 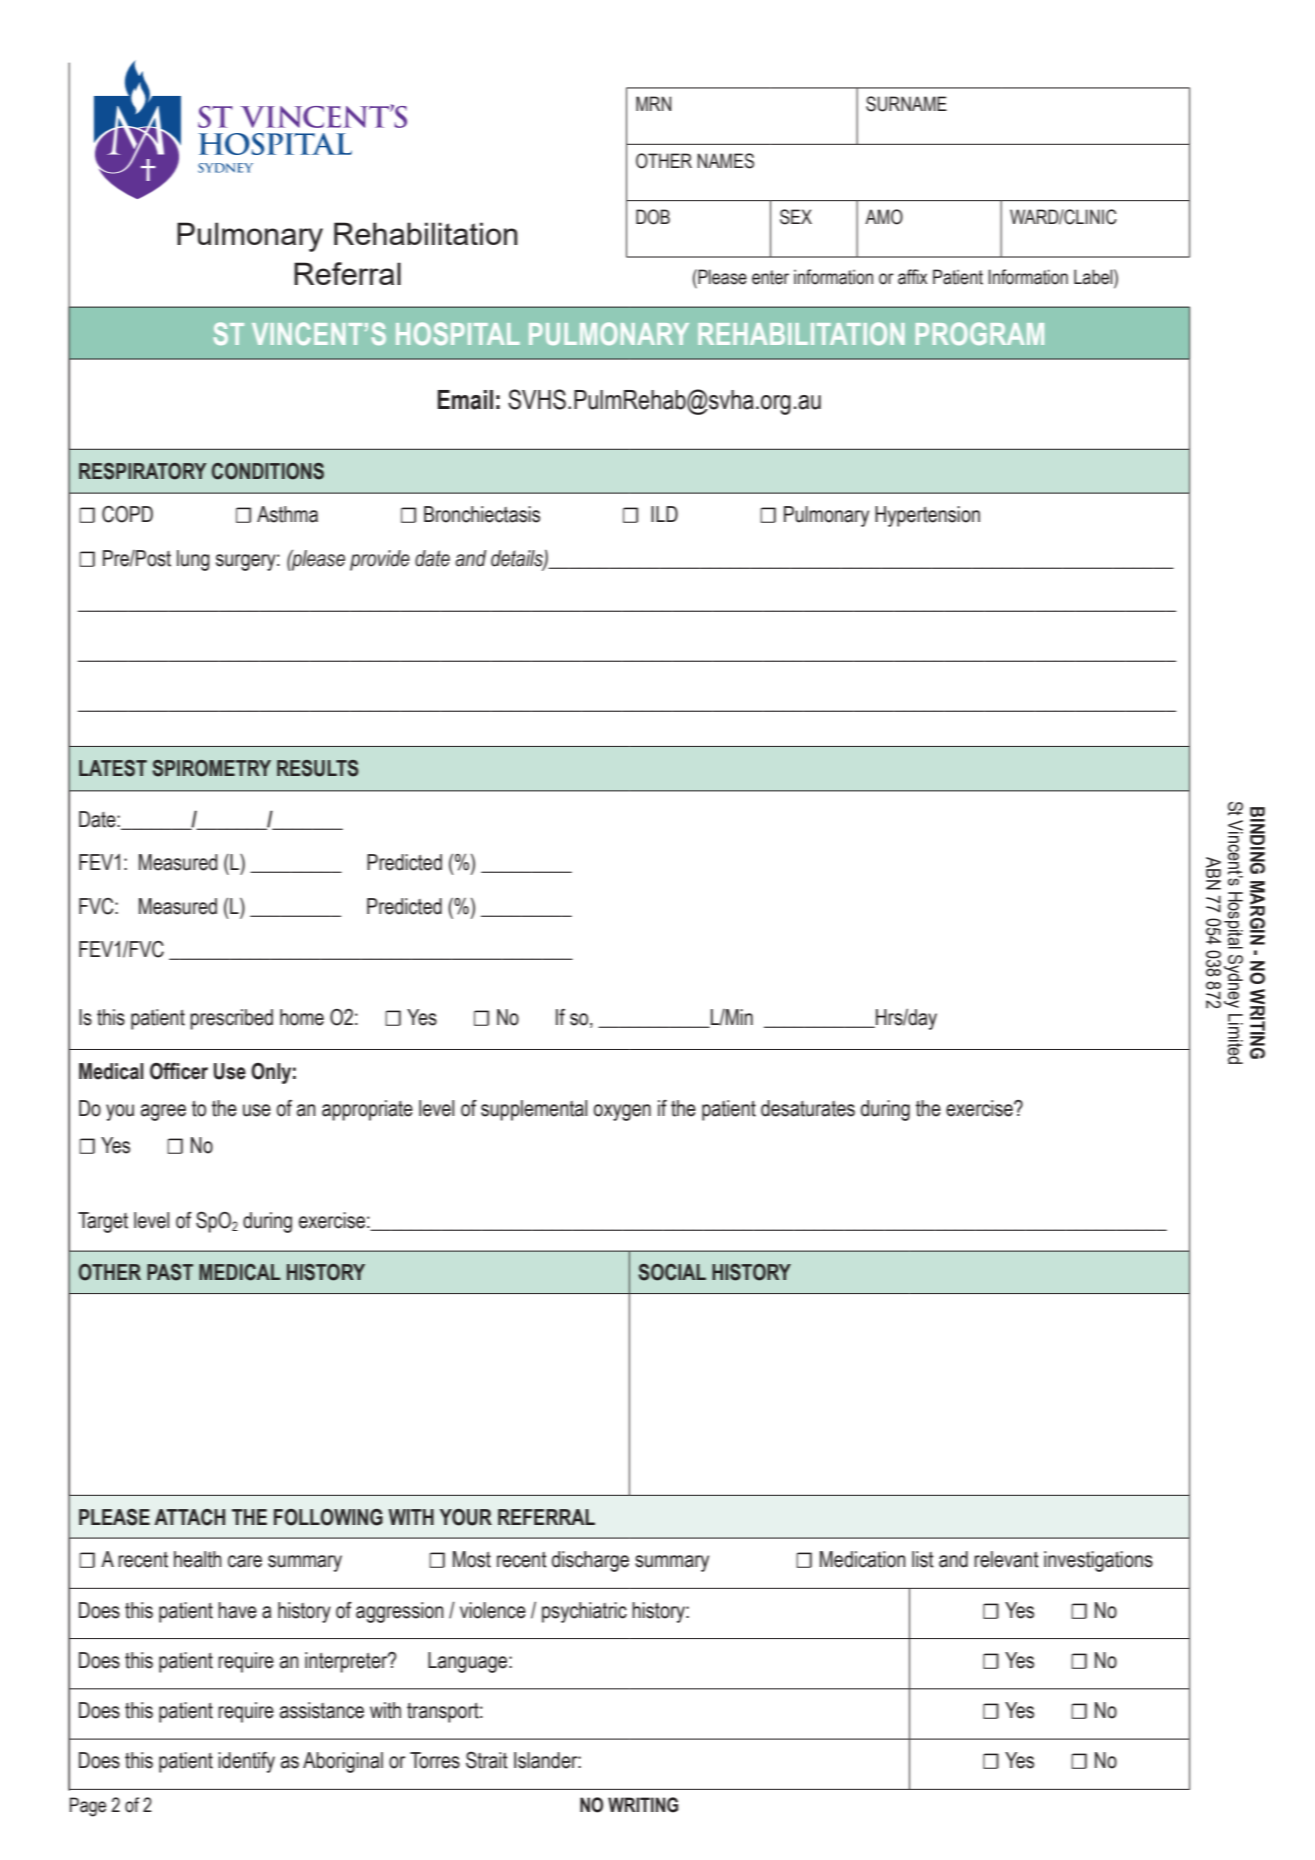 I want to click on DOB, so click(x=653, y=217).
